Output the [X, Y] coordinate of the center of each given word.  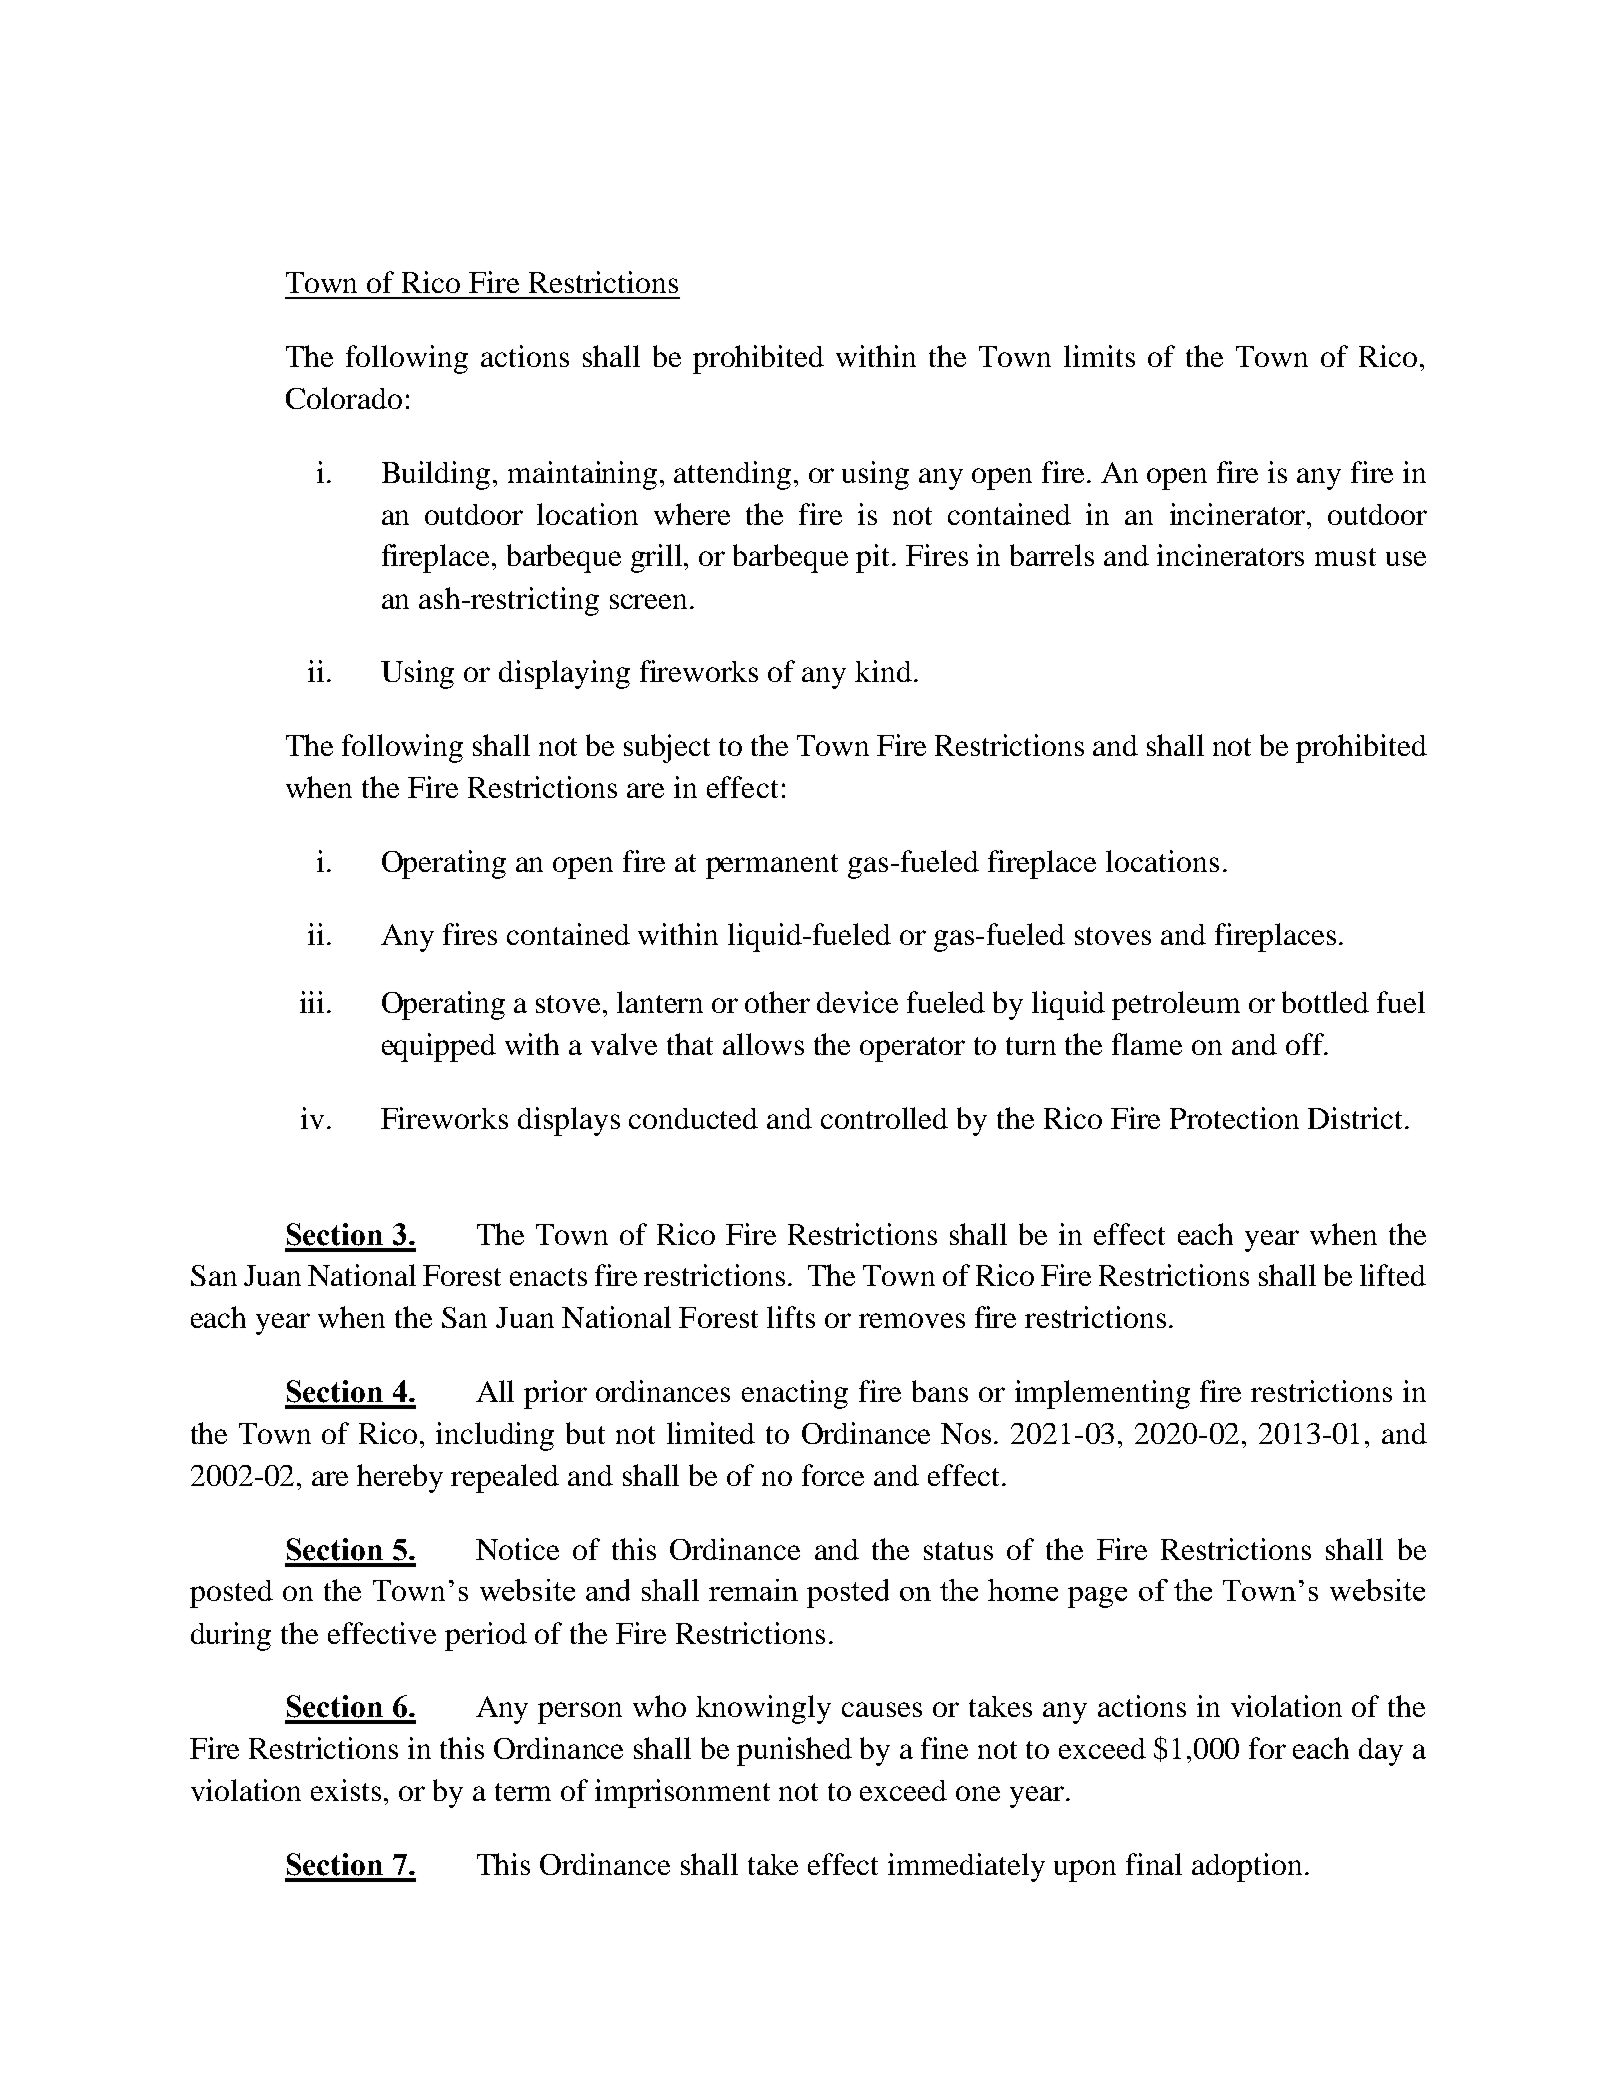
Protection [1234, 1118]
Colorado [344, 398]
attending [732, 475]
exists [346, 1790]
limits [1099, 356]
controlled [884, 1118]
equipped [439, 1047]
